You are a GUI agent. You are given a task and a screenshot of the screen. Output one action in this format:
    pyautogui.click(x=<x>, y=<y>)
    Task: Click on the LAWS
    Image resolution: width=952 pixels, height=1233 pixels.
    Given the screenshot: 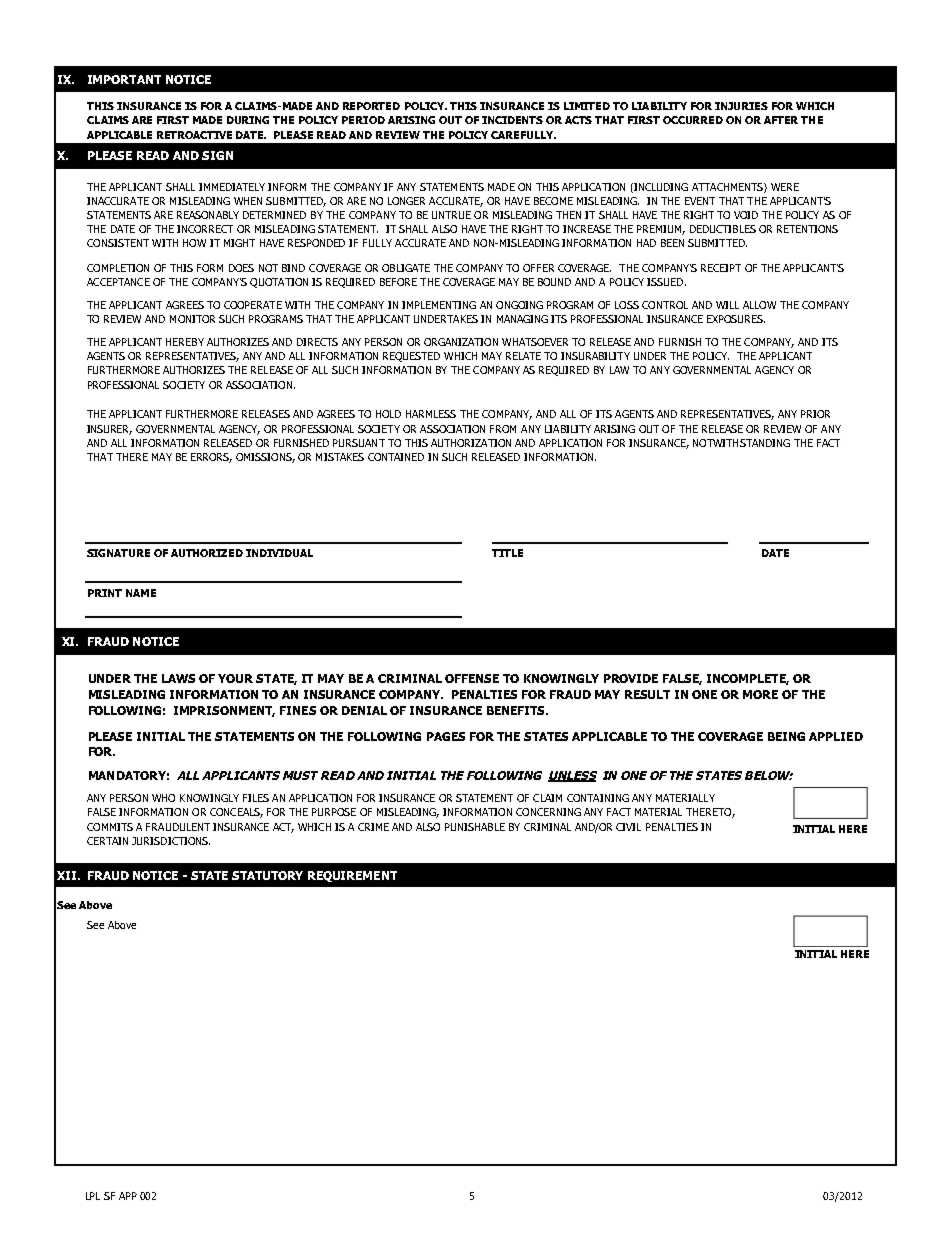 What is the action you would take?
    pyautogui.click(x=178, y=678)
